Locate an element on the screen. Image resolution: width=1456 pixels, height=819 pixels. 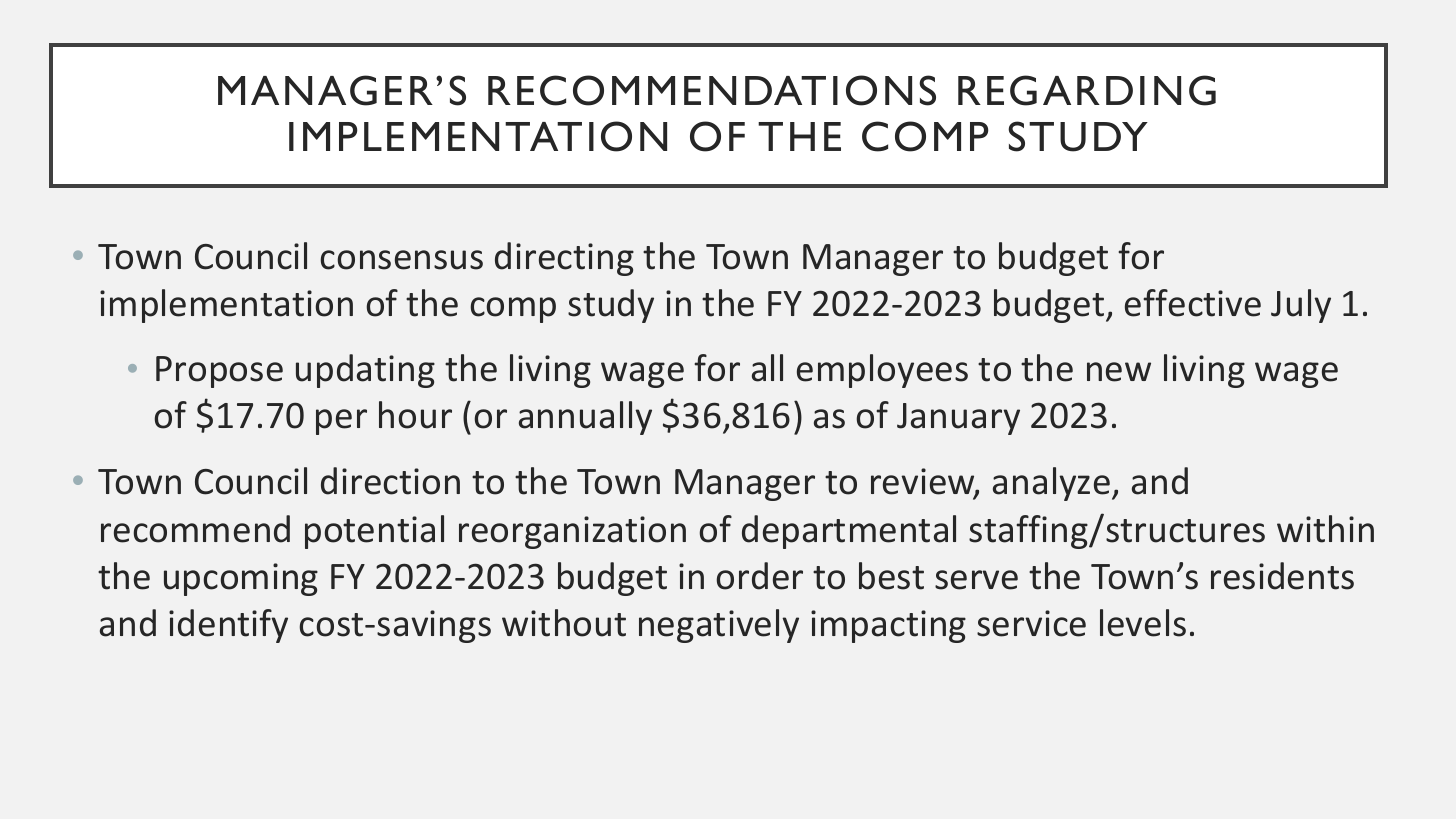
annually is located at coordinates (585, 418).
